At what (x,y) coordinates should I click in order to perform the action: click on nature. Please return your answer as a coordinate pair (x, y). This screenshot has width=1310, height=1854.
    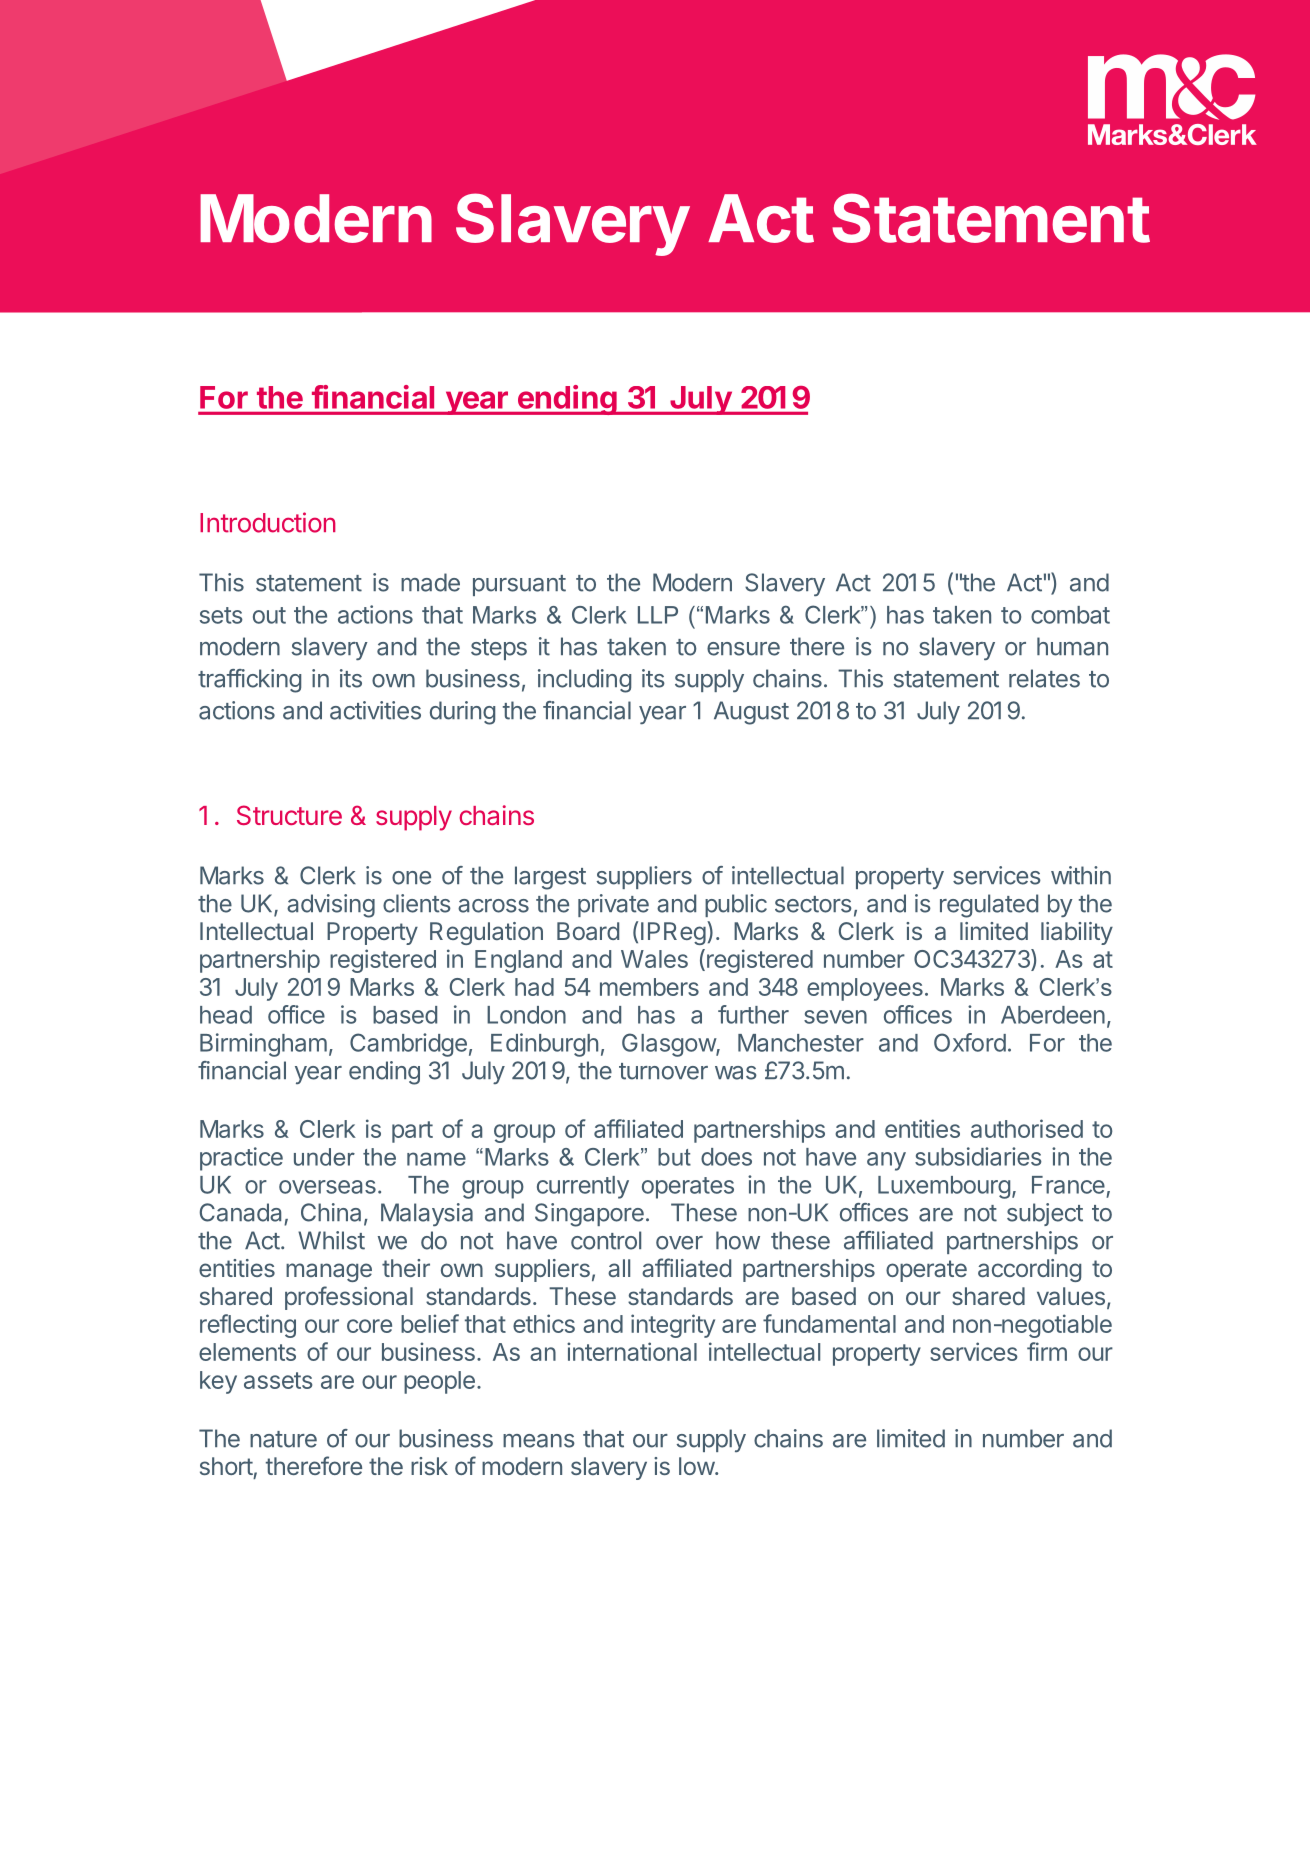
    Looking at the image, I should click on (283, 1439).
